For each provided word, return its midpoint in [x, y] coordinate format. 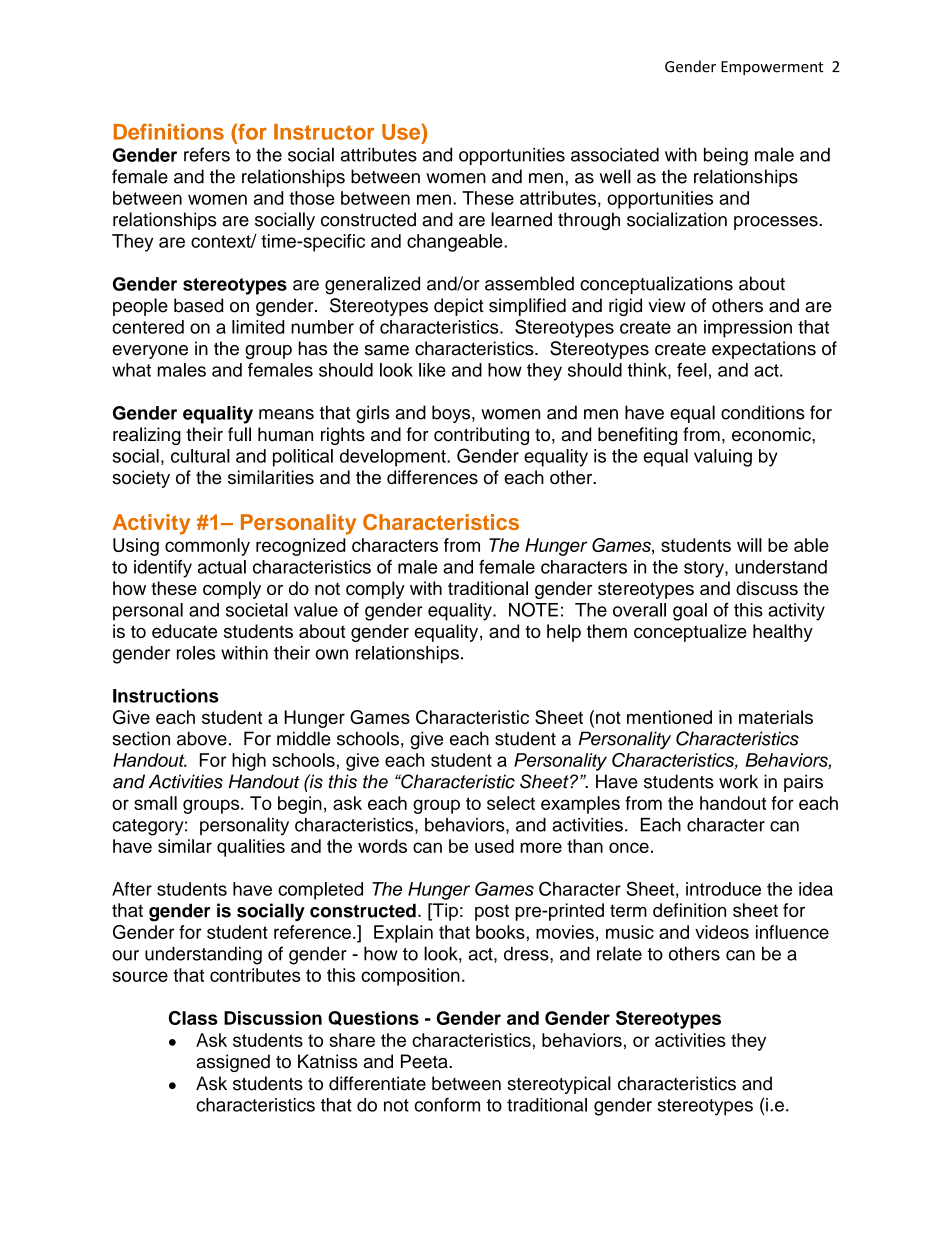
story [705, 569]
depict [459, 307]
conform [447, 1104]
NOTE [533, 609]
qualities [251, 848]
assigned [233, 1063]
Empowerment [772, 68]
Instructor [324, 132]
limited [258, 327]
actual [222, 567]
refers [207, 154]
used [494, 846]
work [738, 781]
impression [748, 329]
